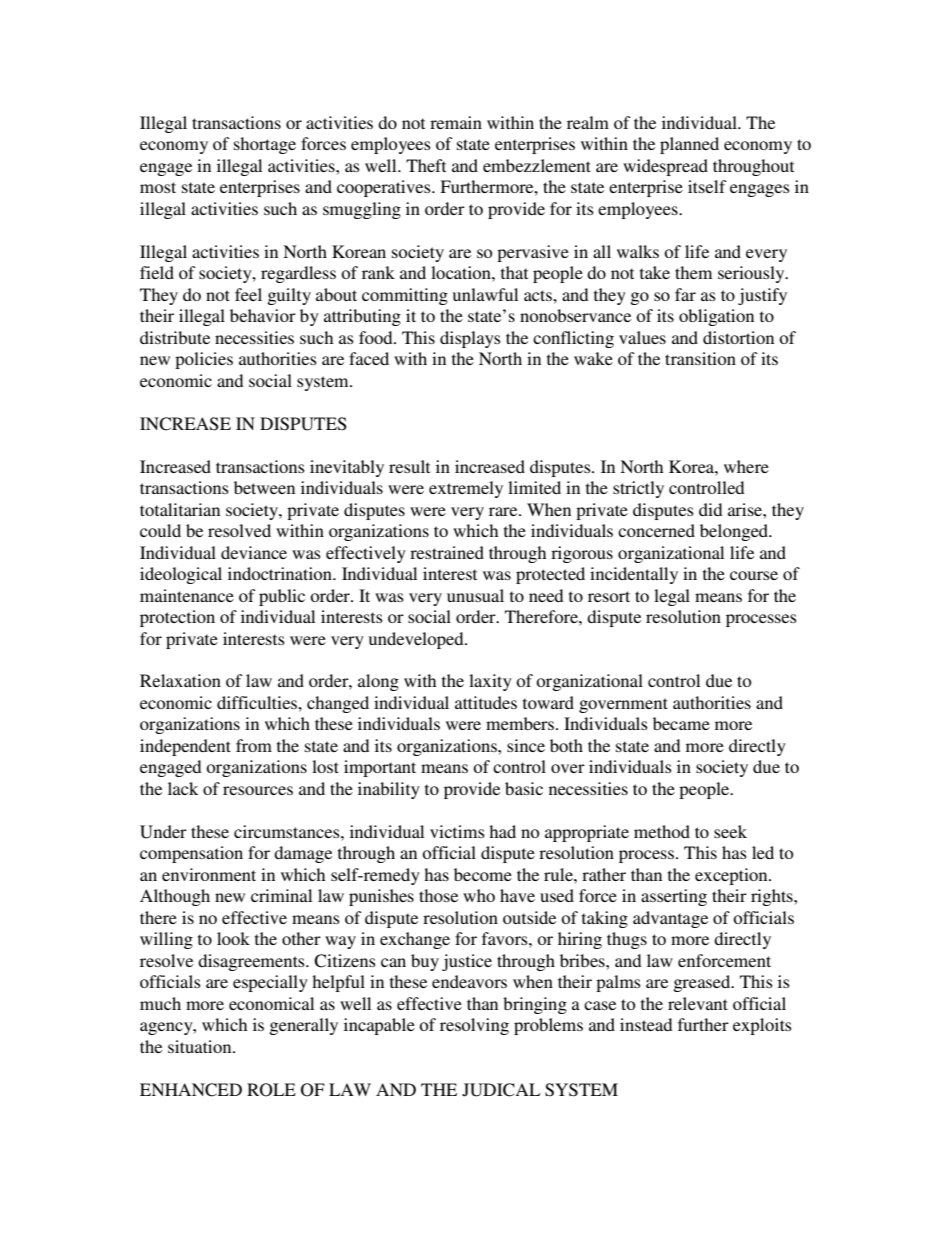 Image resolution: width=952 pixels, height=1233 pixels. What do you see at coordinates (475, 595) in the image?
I see `unusual` at bounding box center [475, 595].
